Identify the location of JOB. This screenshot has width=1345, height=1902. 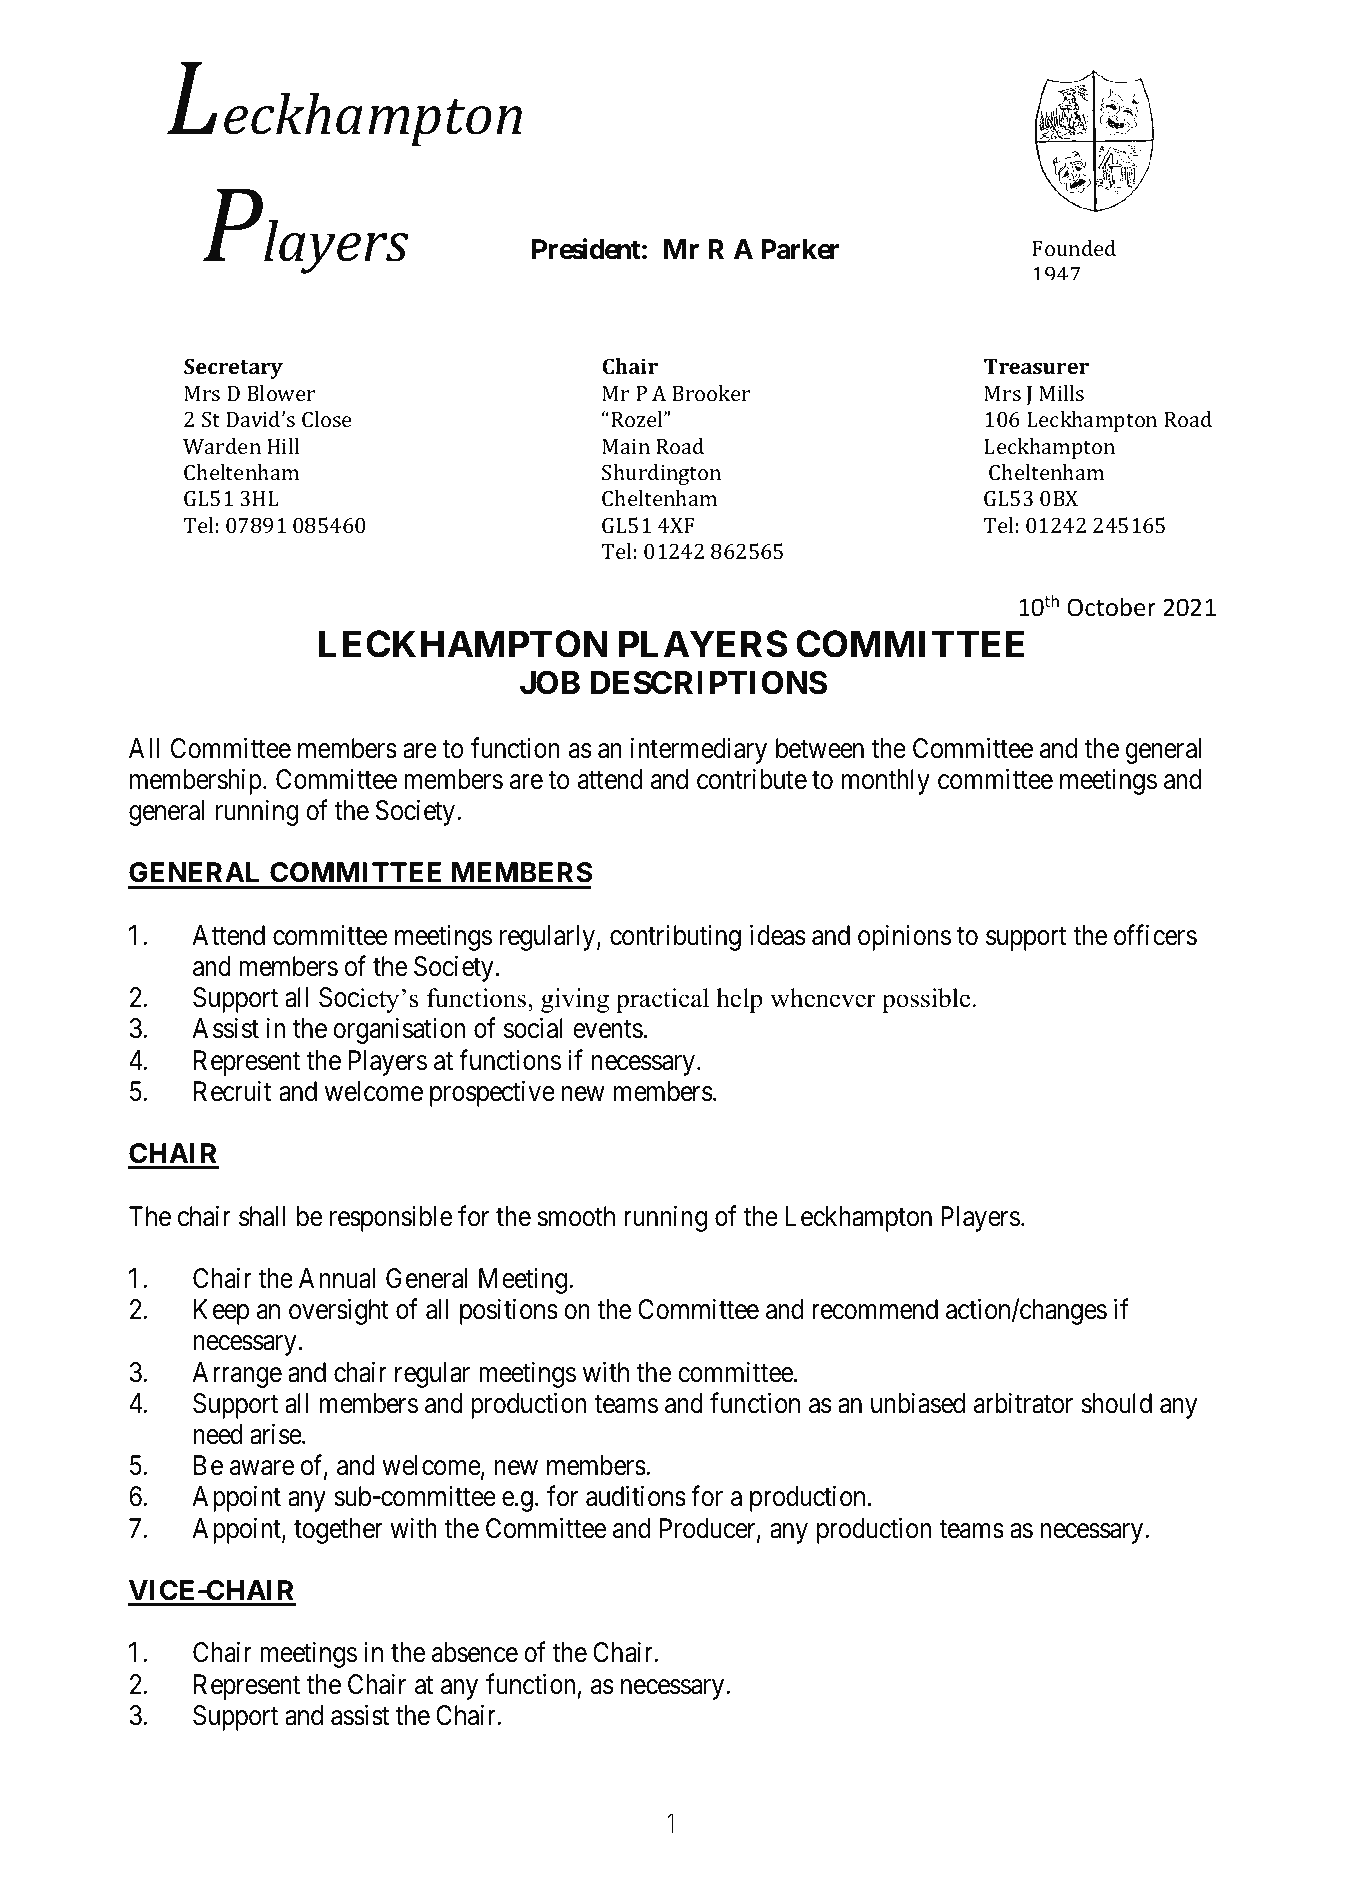
(550, 683).
